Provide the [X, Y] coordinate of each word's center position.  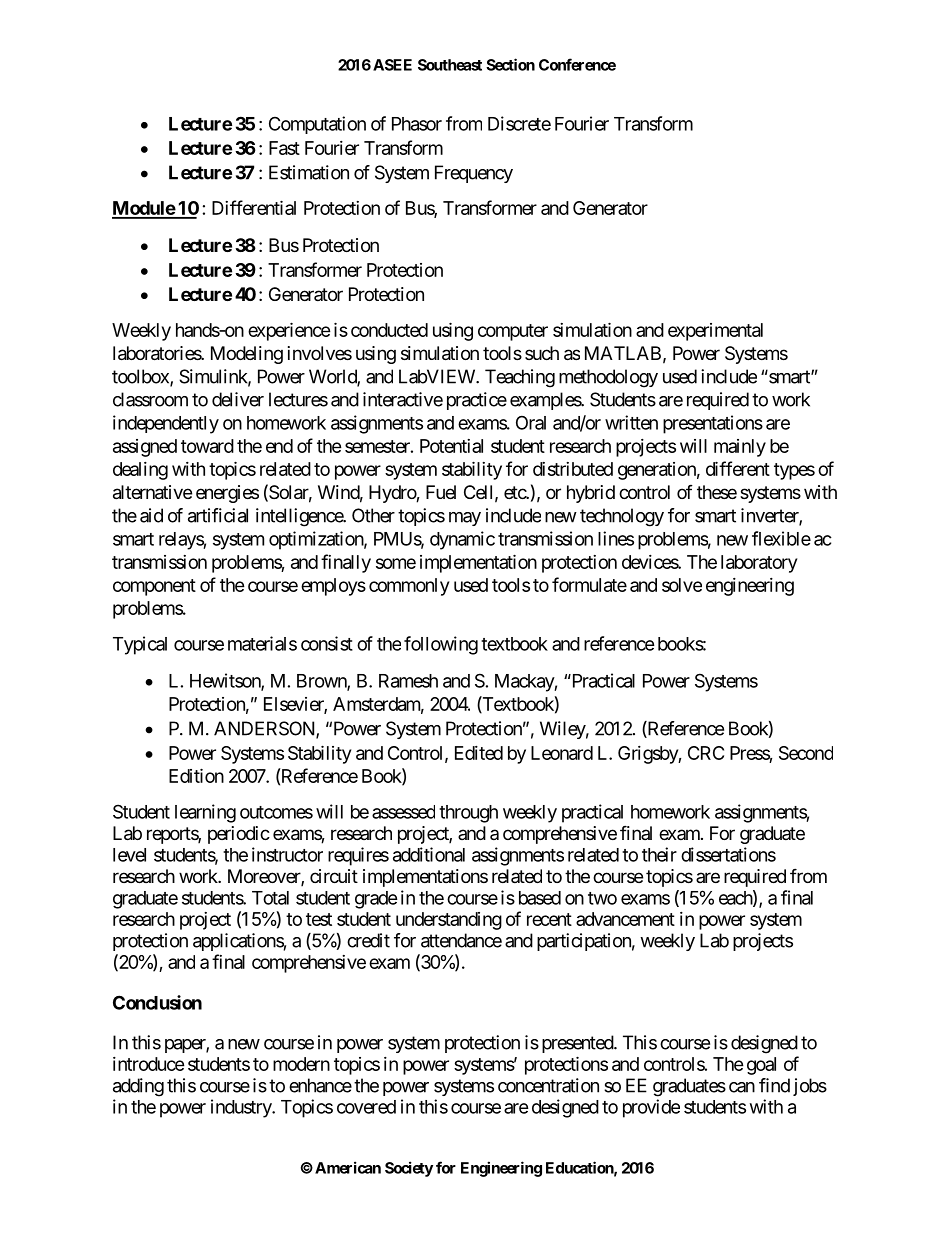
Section [510, 64]
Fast [284, 148]
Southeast [450, 65]
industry [242, 1108]
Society [409, 1169]
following [441, 645]
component [154, 587]
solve [682, 585]
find [774, 1085]
